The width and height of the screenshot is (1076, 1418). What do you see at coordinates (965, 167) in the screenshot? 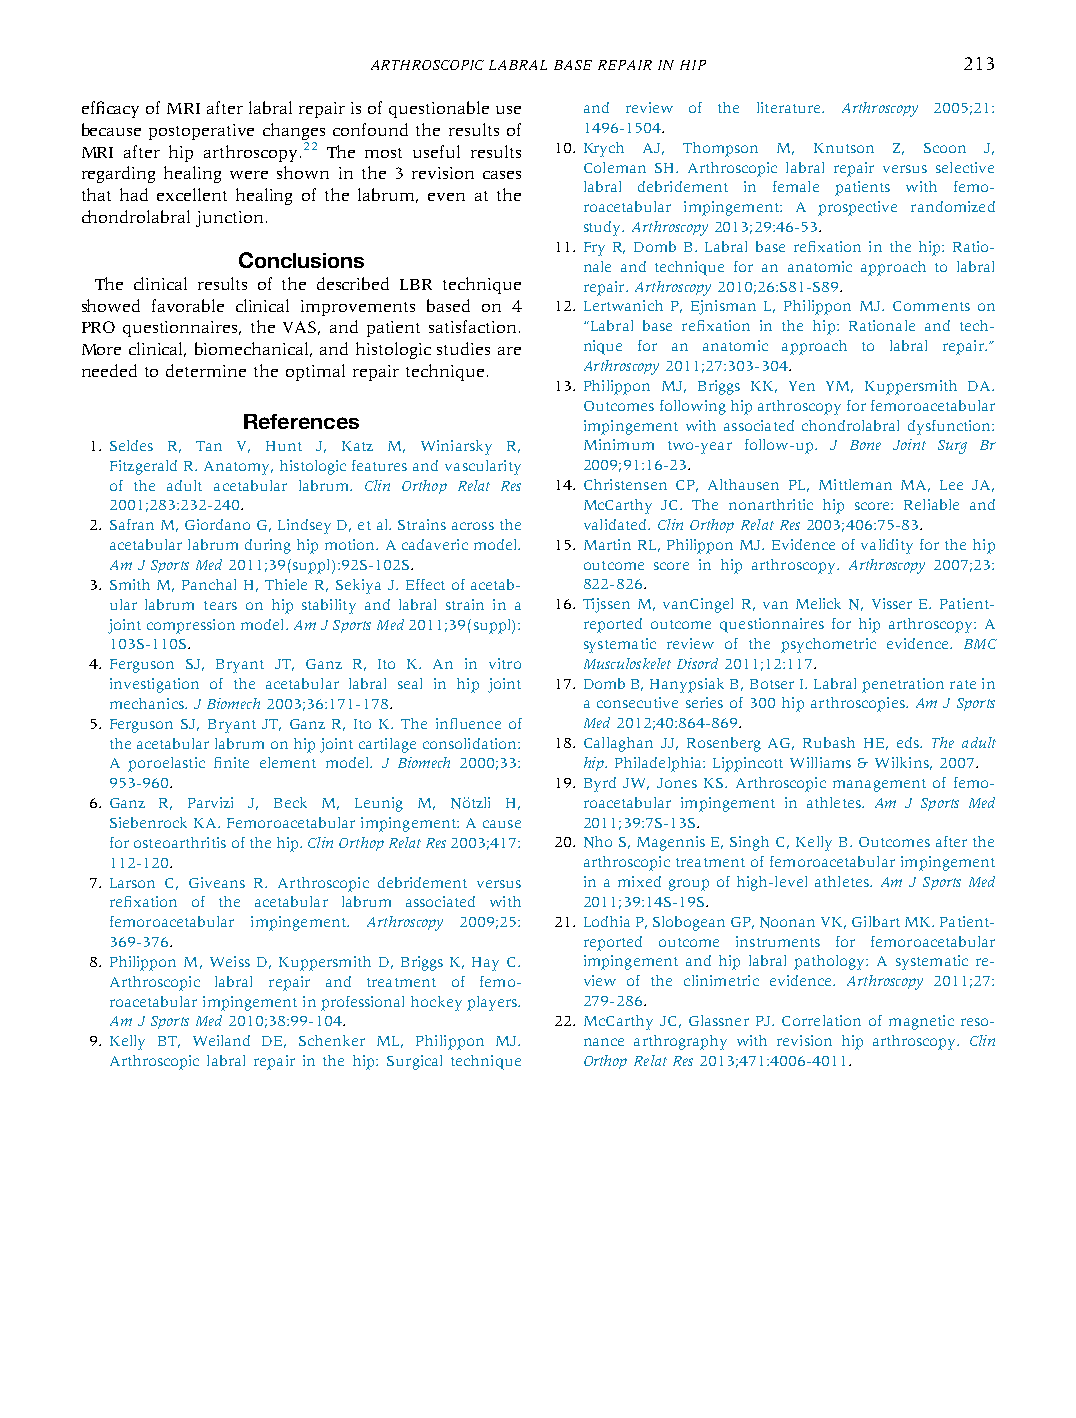
I see `selective` at bounding box center [965, 167].
